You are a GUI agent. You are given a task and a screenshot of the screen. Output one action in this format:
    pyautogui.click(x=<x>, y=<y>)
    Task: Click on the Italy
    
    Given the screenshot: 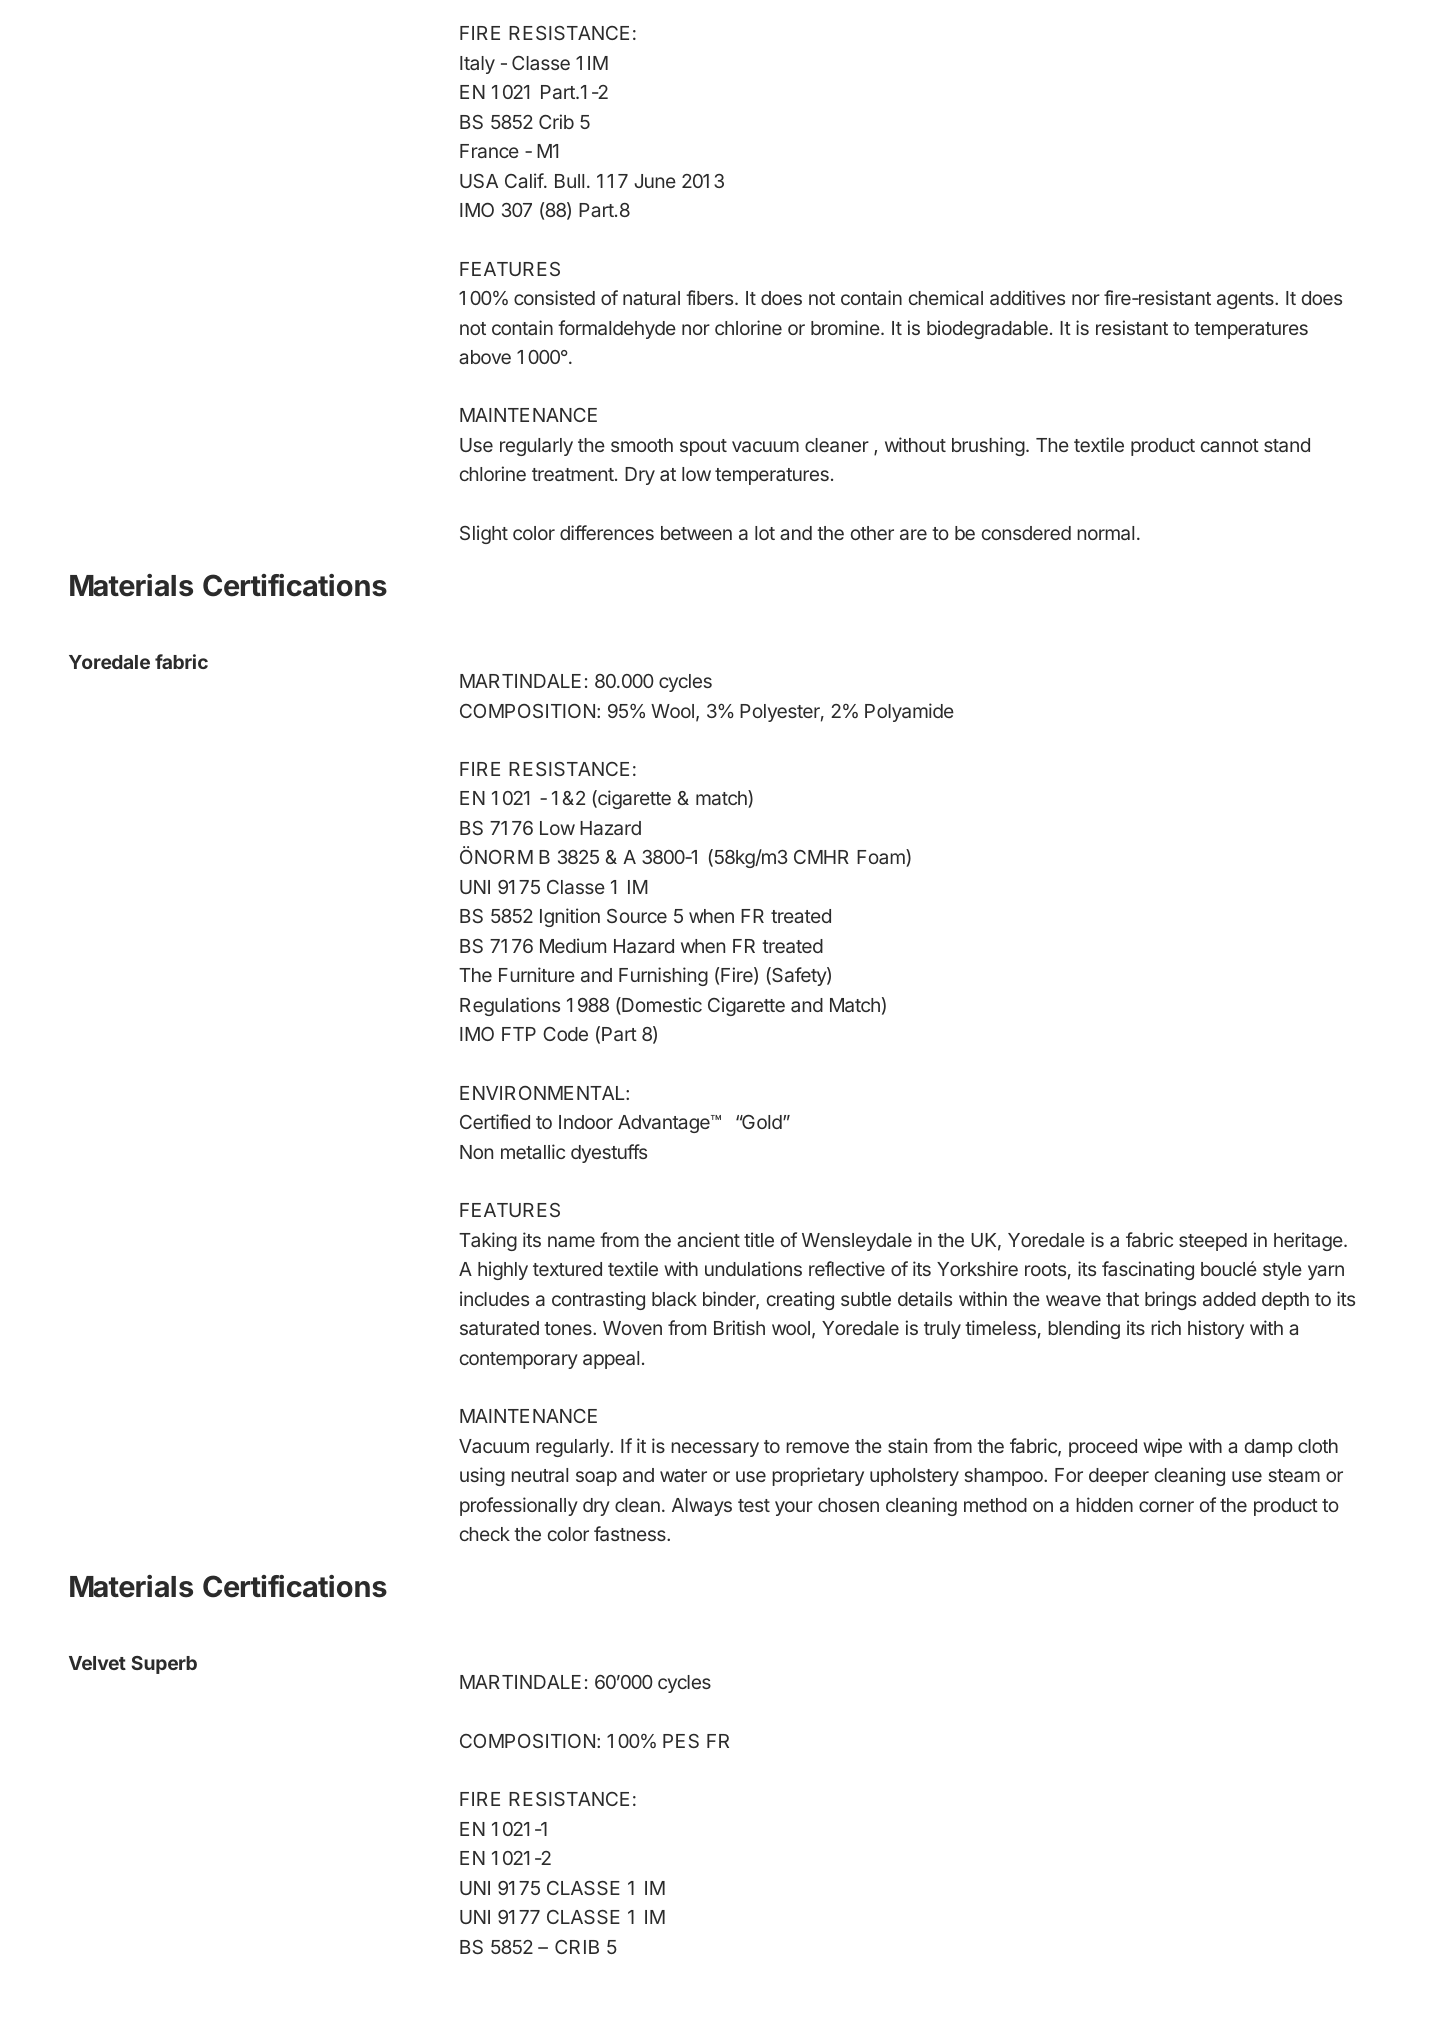 What is the action you would take?
    pyautogui.click(x=477, y=65)
